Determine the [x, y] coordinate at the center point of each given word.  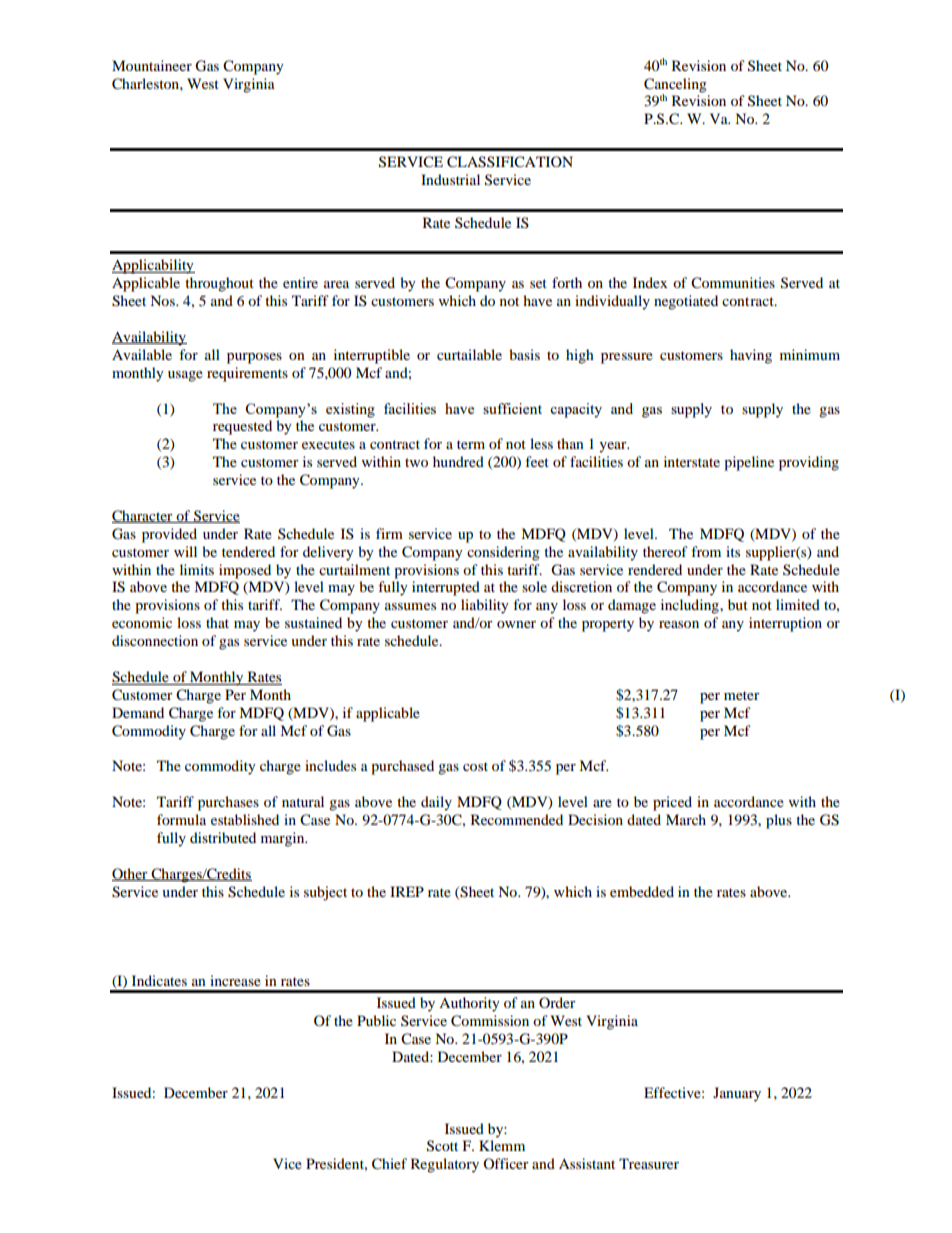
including [691, 606]
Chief [389, 1164]
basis [524, 354]
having [751, 356]
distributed [223, 837]
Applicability [153, 266]
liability [485, 606]
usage [185, 376]
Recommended [517, 819]
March [686, 819]
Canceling [675, 85]
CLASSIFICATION [510, 162]
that [217, 622]
